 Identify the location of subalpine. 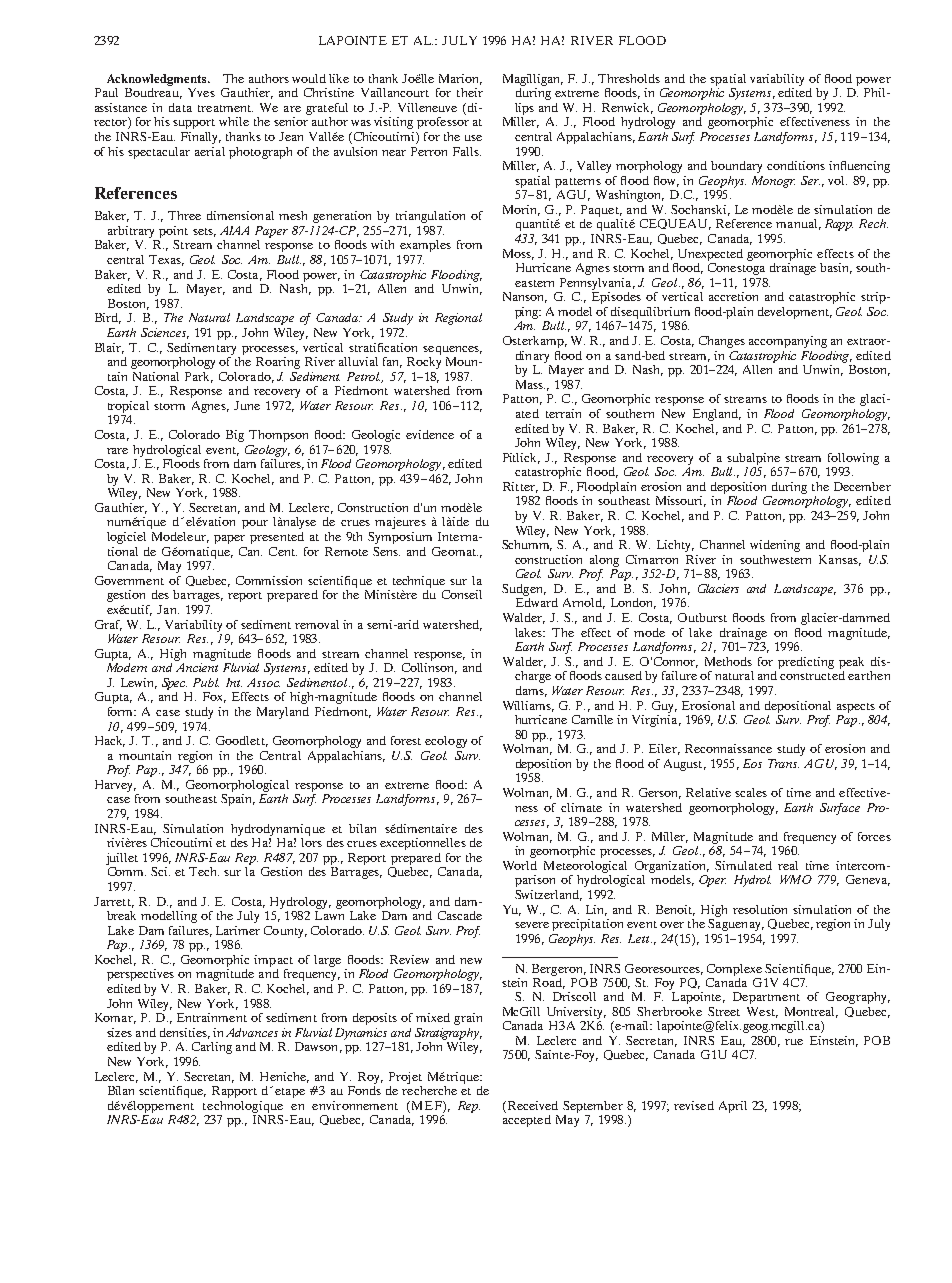
(753, 459).
